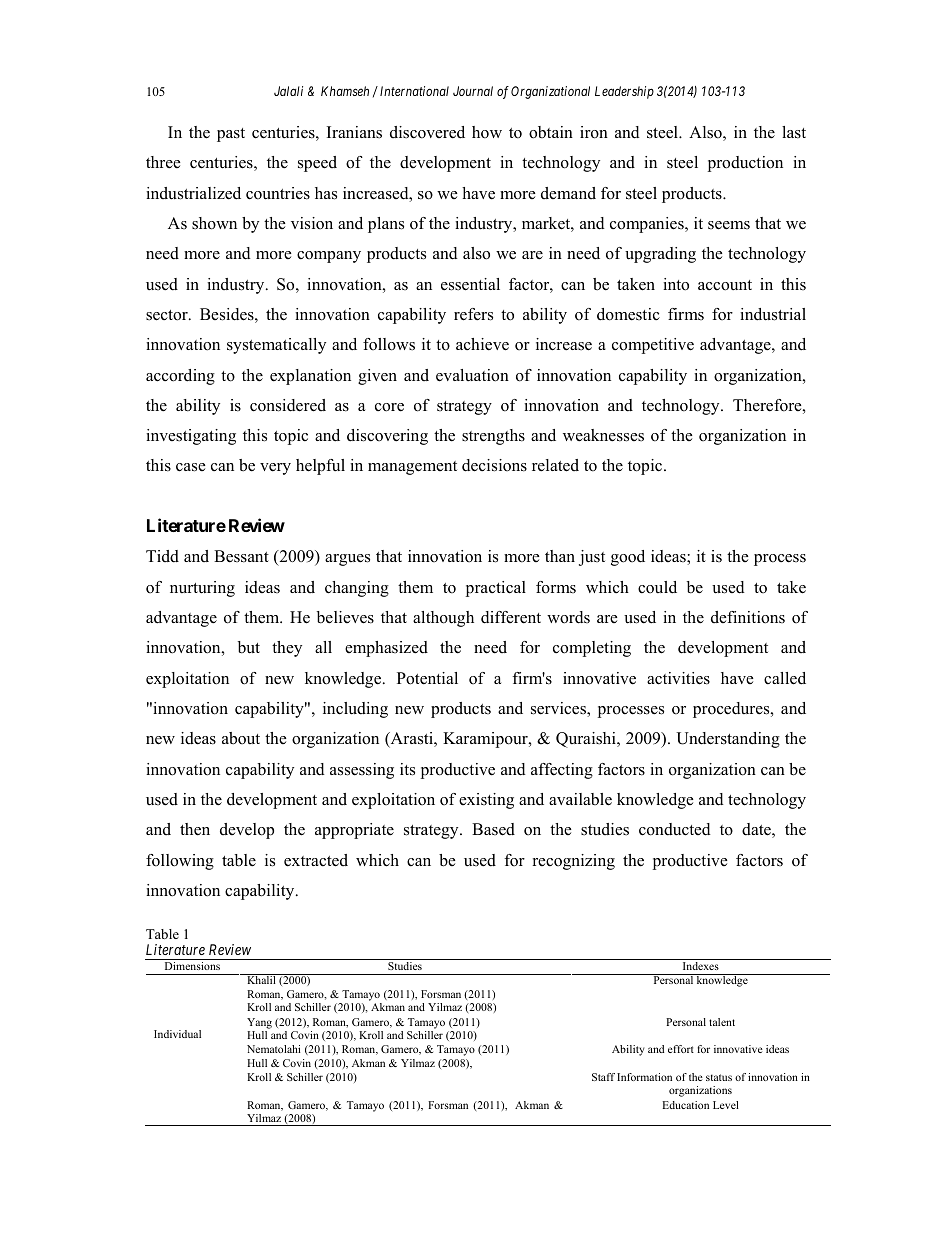  What do you see at coordinates (603, 1077) in the screenshot?
I see `Staff` at bounding box center [603, 1077].
